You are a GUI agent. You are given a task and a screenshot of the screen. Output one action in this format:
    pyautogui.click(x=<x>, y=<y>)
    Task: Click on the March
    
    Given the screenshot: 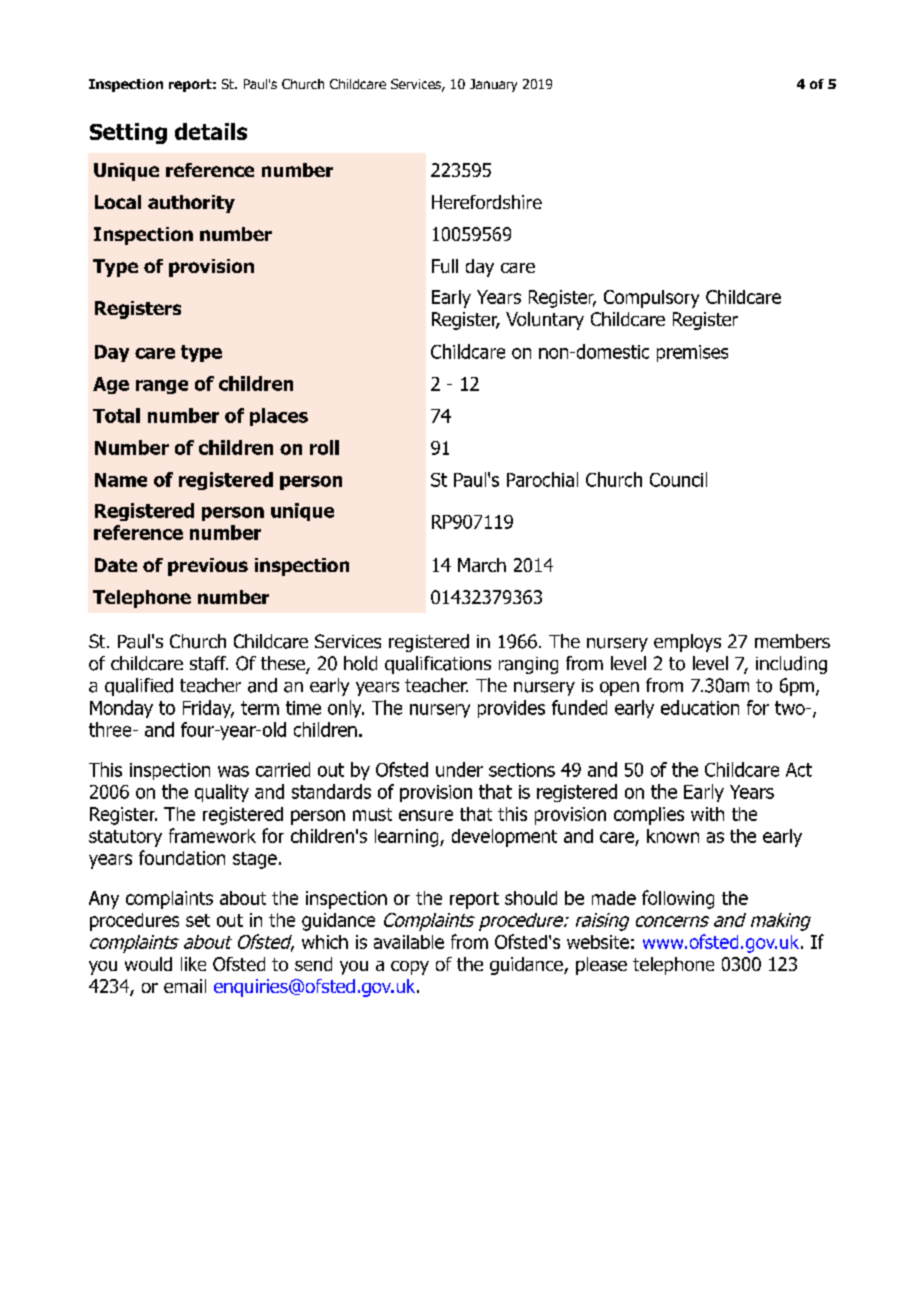 What is the action you would take?
    pyautogui.click(x=482, y=565)
